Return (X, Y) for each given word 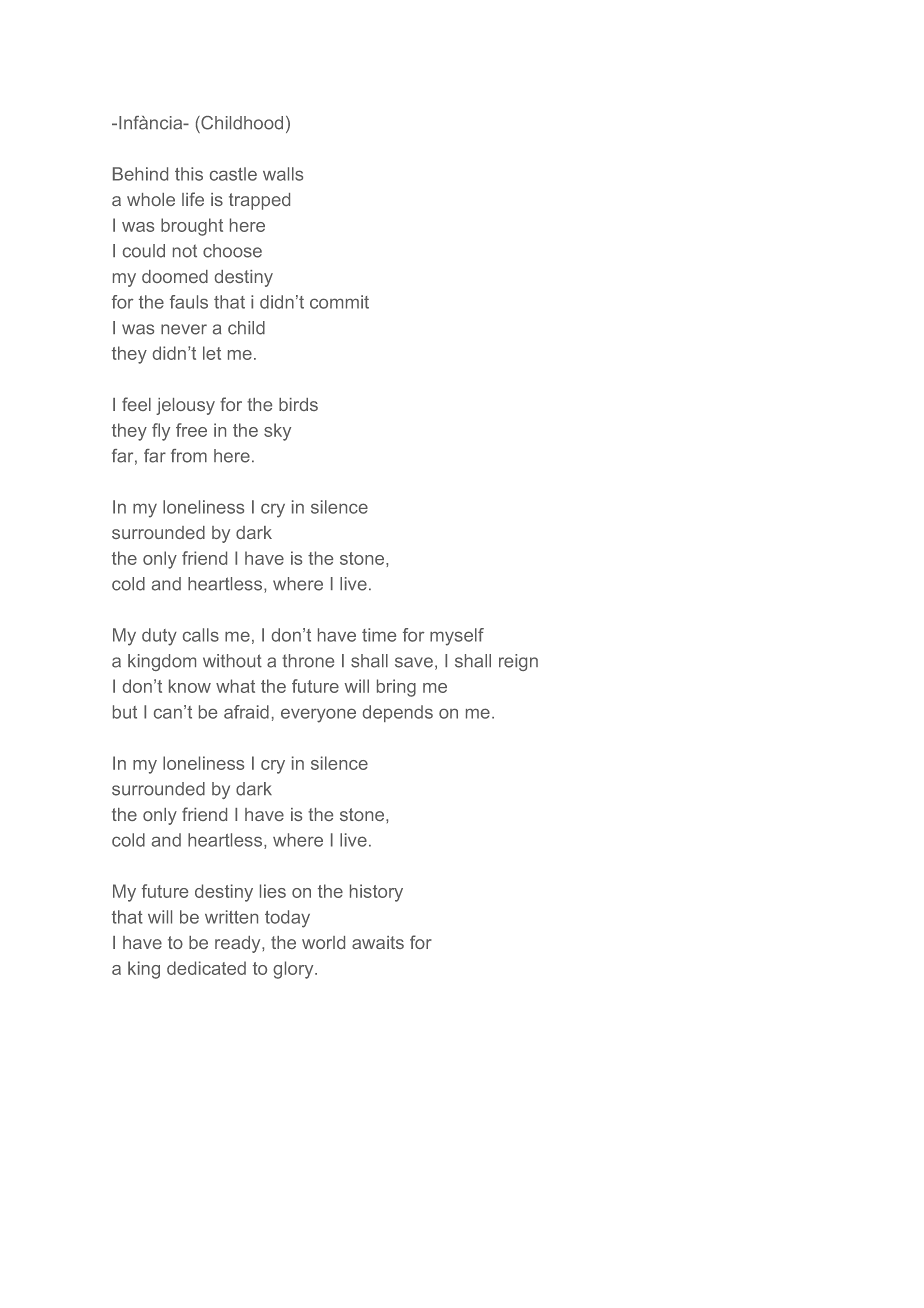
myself (457, 637)
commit (339, 302)
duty (159, 637)
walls (283, 174)
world (323, 942)
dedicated (206, 968)
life (193, 199)
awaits (378, 942)
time (379, 635)
